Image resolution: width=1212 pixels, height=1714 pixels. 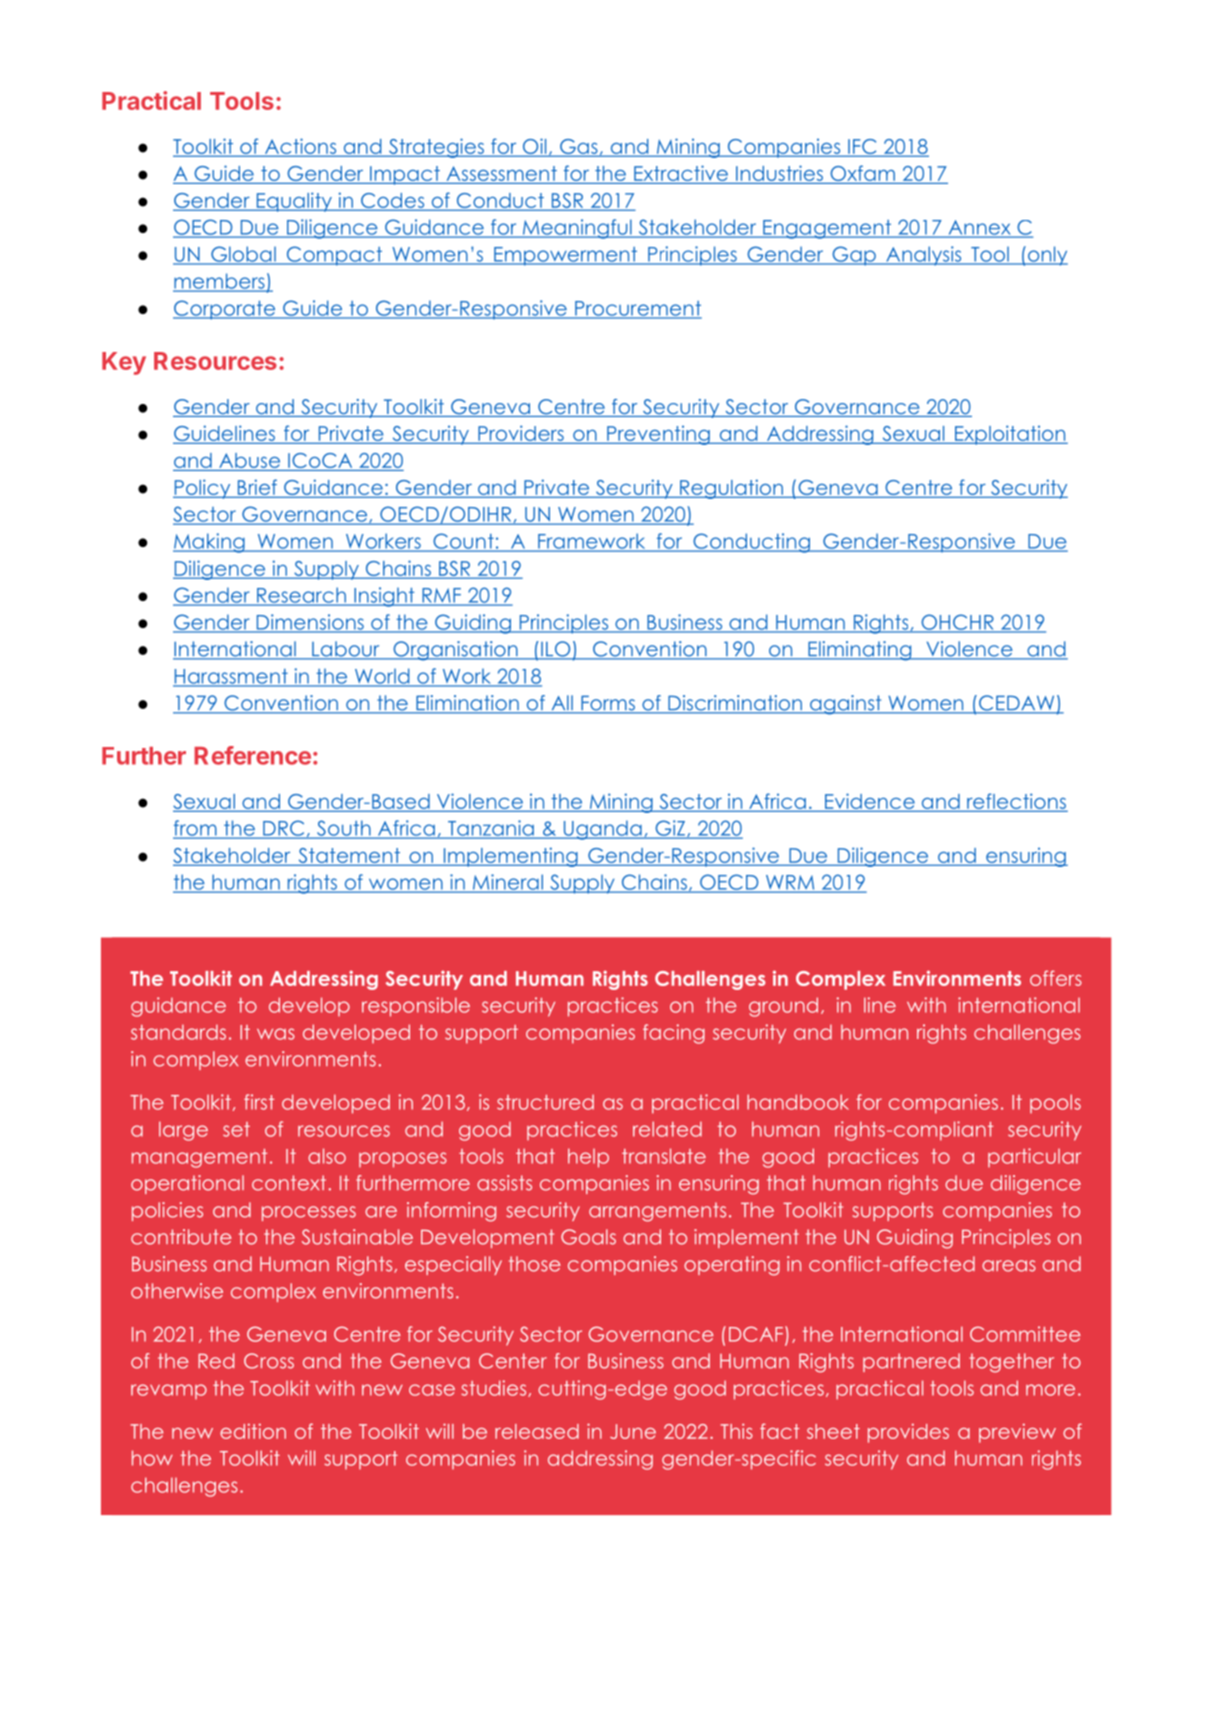 What do you see at coordinates (674, 1034) in the screenshot?
I see `facing` at bounding box center [674, 1034].
